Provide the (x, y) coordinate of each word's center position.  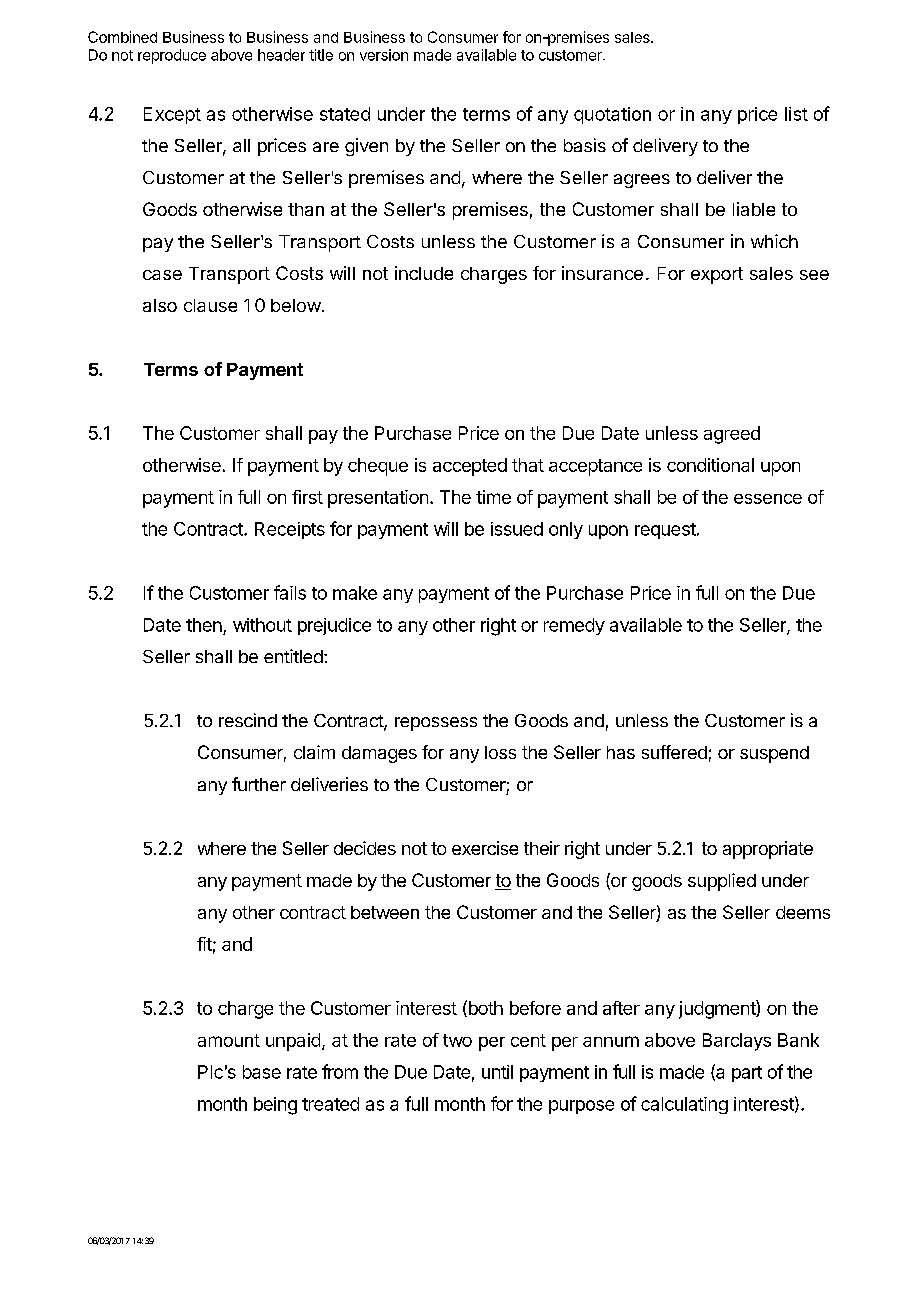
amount (229, 1040)
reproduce (172, 56)
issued (517, 529)
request (665, 531)
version (384, 55)
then (204, 625)
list (796, 114)
